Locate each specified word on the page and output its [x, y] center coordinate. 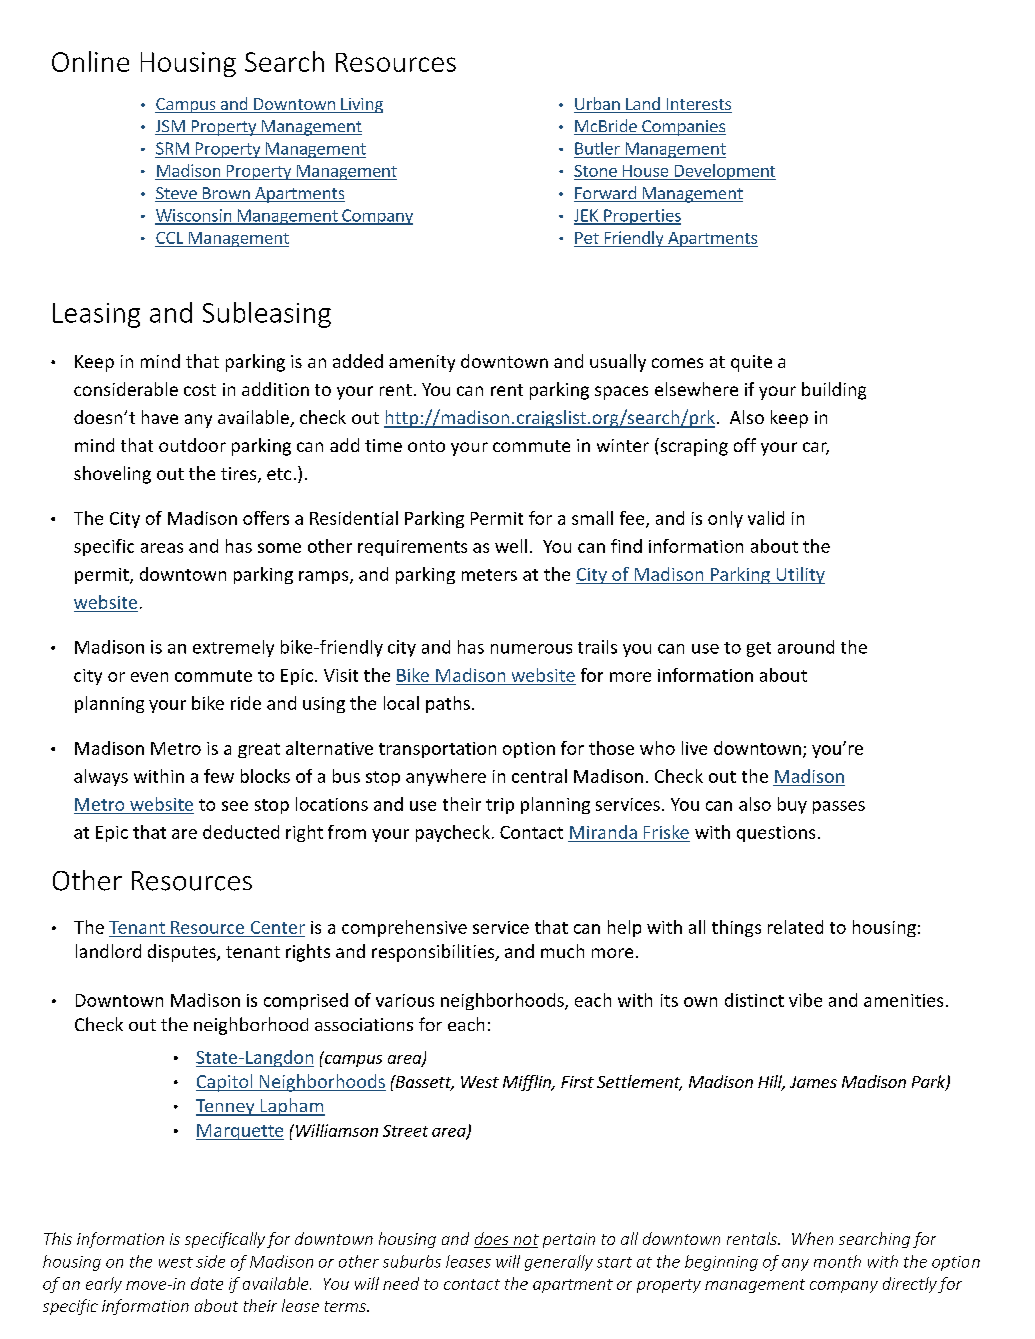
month [837, 1261]
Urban [597, 103]
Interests [699, 104]
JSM [171, 127]
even [149, 677]
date [207, 1283]
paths [448, 704]
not [525, 1241]
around [806, 647]
